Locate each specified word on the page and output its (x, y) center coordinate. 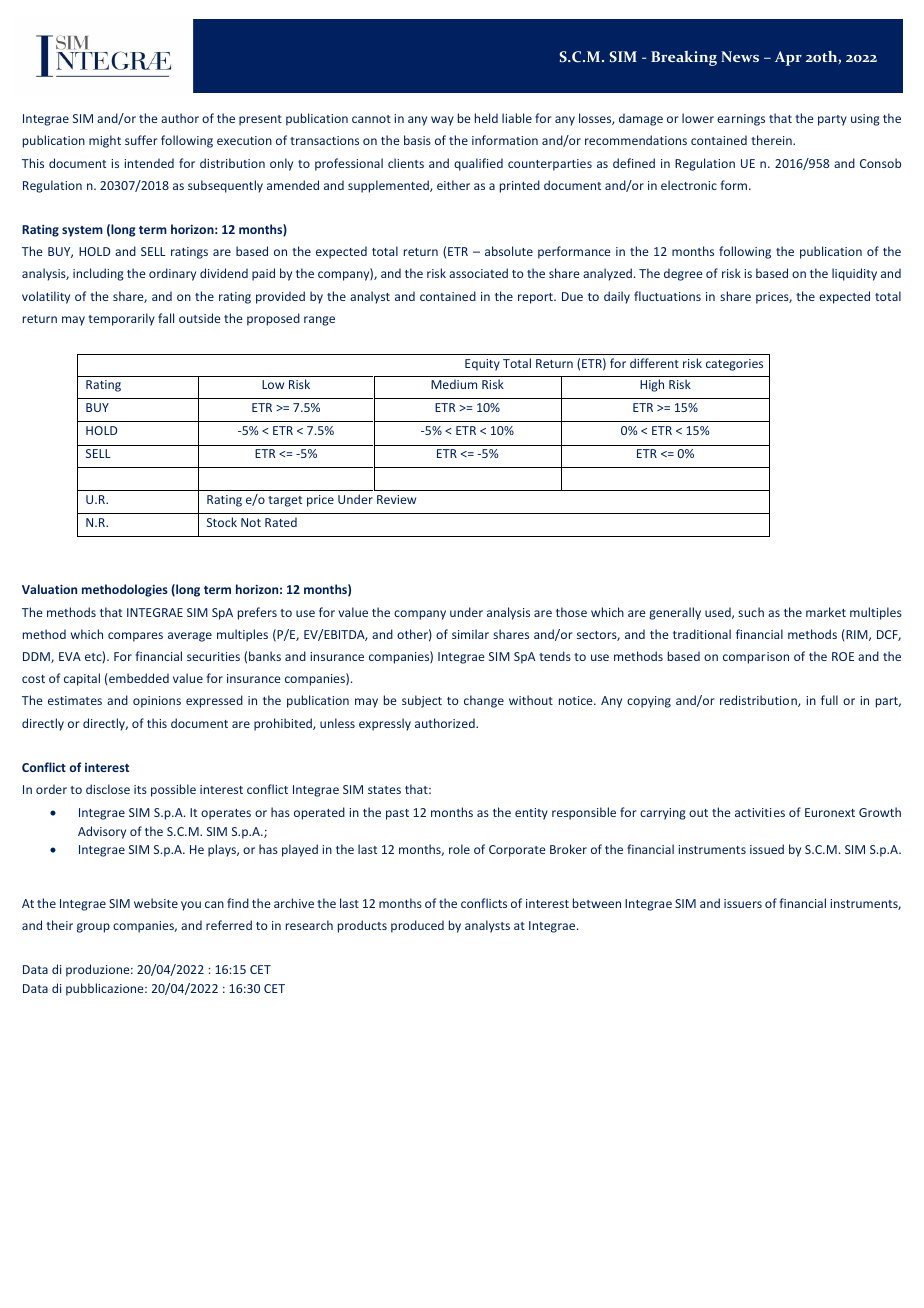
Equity (482, 365)
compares (135, 637)
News (740, 56)
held (486, 118)
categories (734, 365)
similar (470, 634)
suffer (141, 140)
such (751, 612)
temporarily (121, 319)
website (156, 903)
